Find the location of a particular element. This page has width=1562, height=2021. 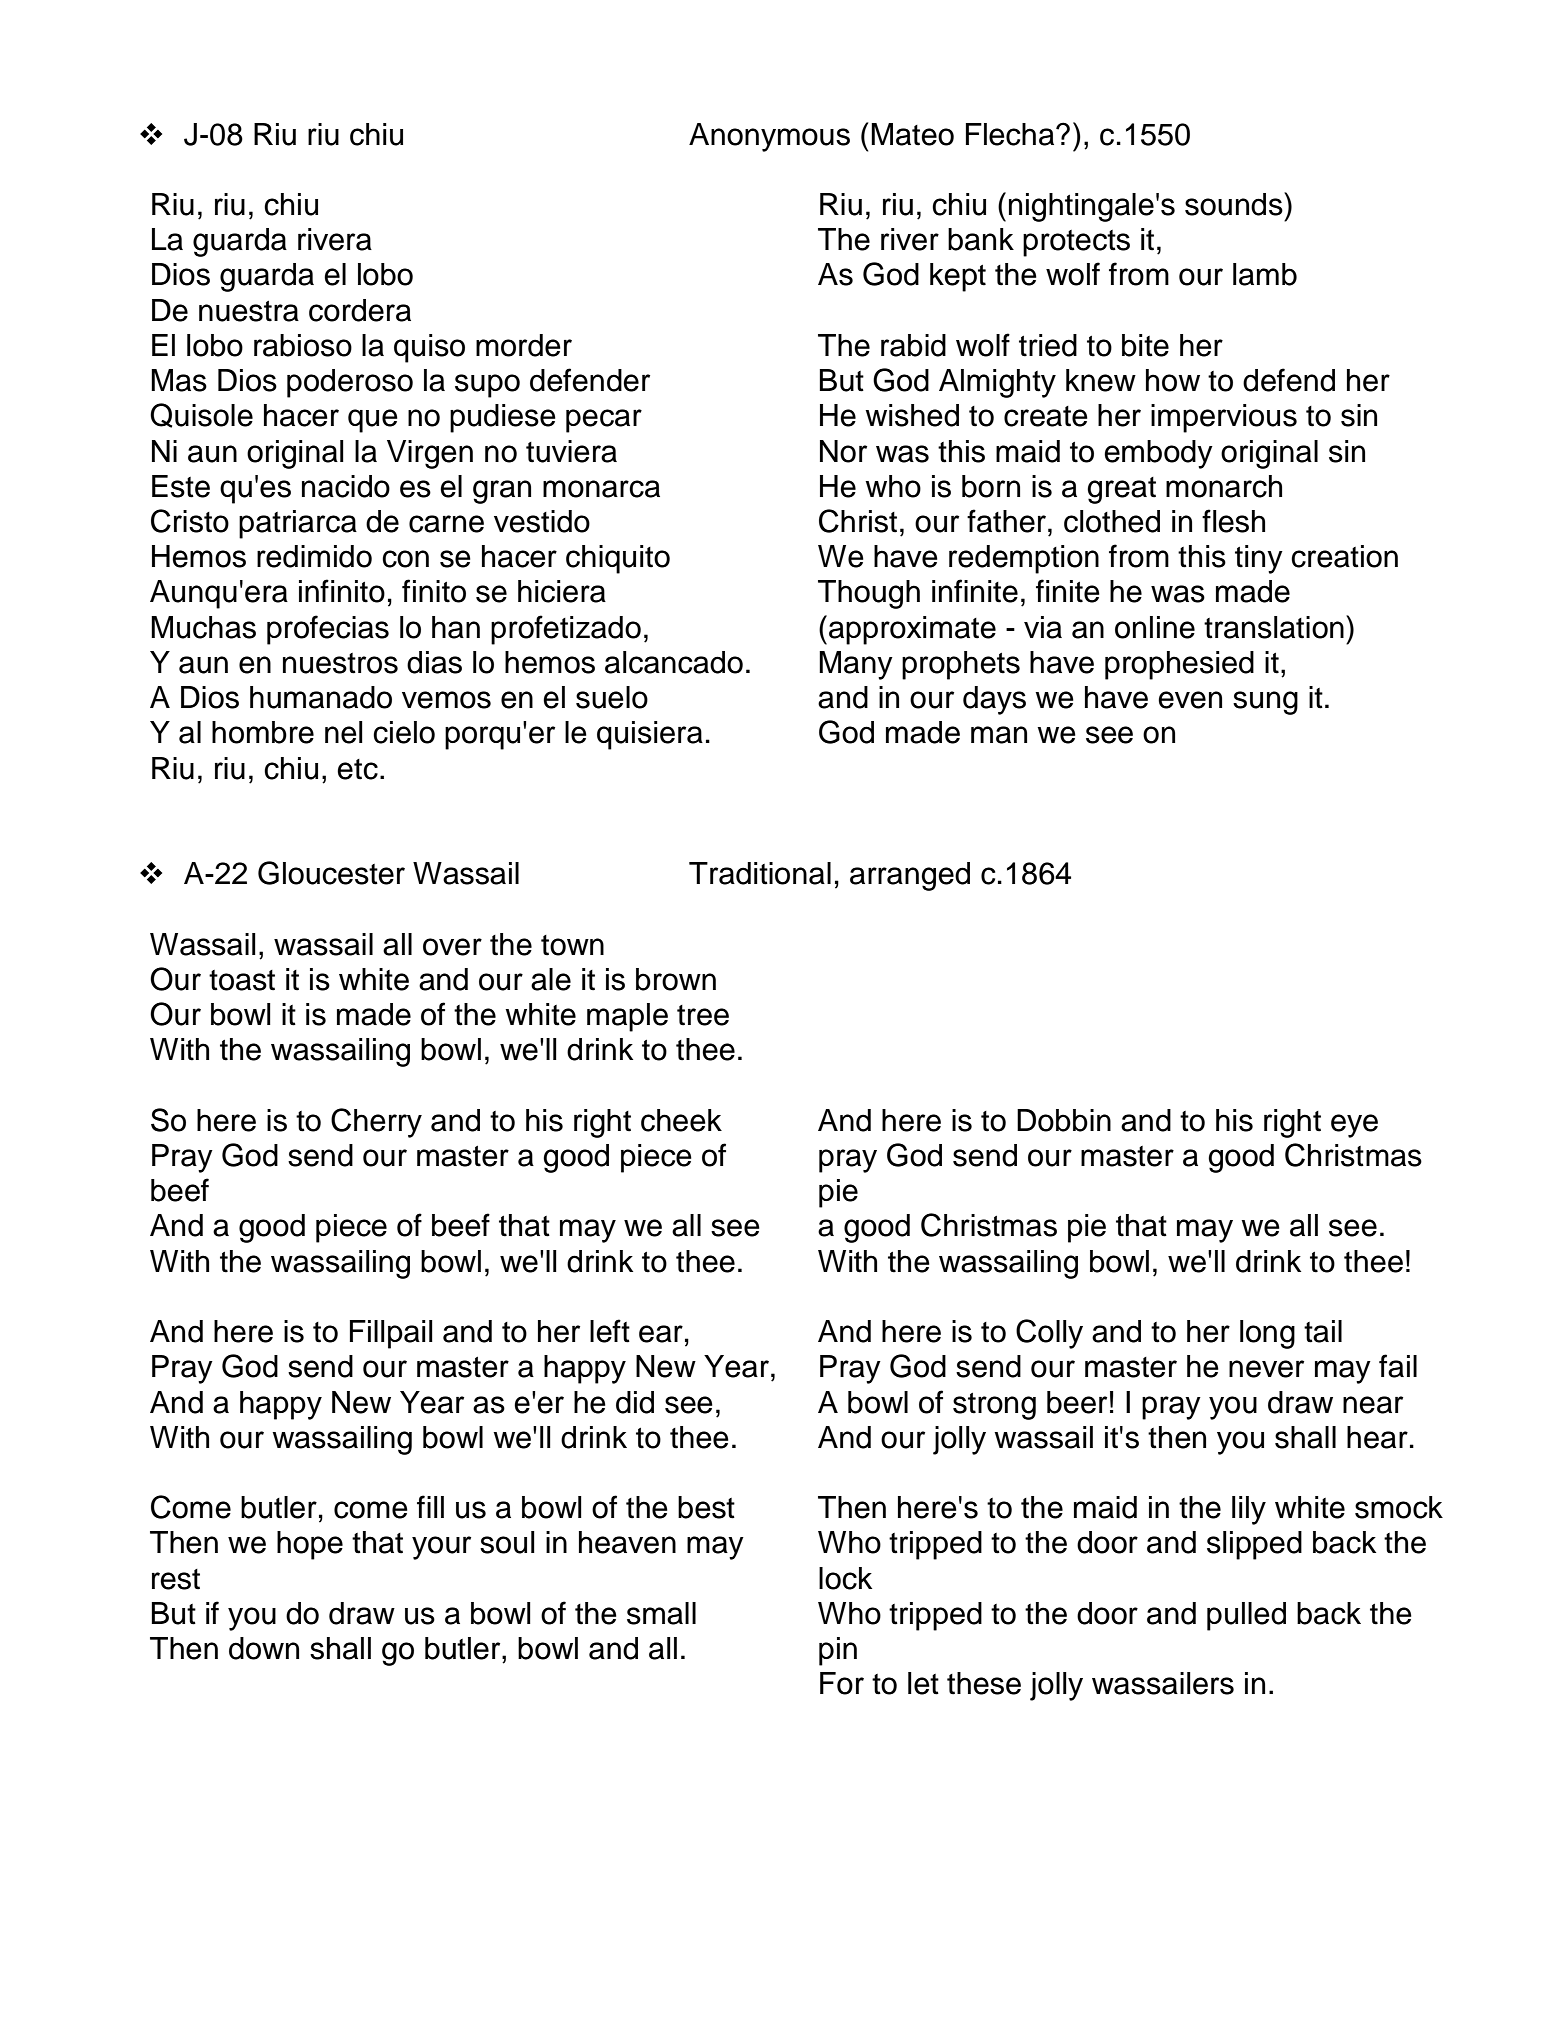

tree is located at coordinates (703, 1015).
